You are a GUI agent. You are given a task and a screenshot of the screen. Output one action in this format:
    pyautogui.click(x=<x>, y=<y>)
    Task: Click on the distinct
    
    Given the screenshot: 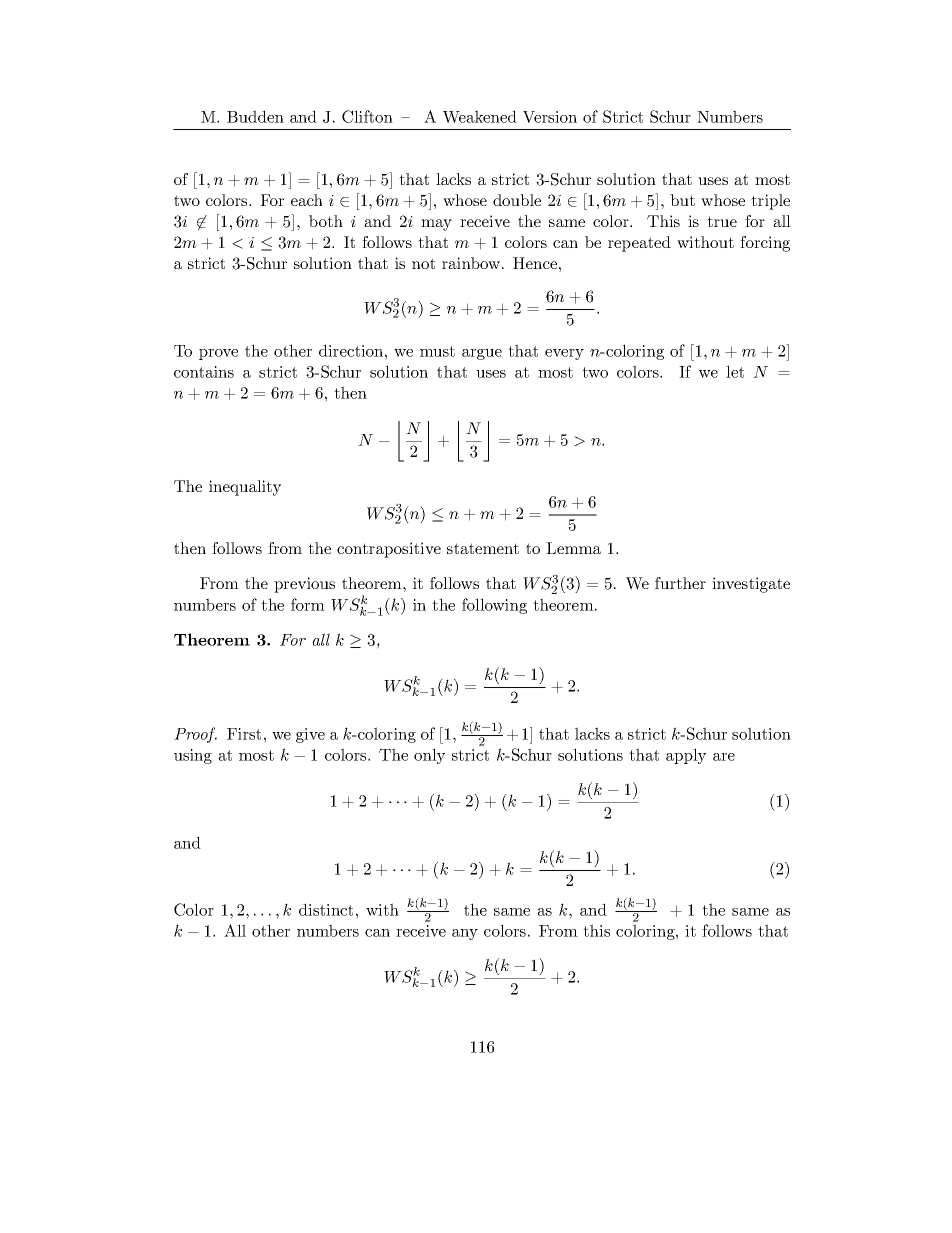 What is the action you would take?
    pyautogui.click(x=326, y=909)
